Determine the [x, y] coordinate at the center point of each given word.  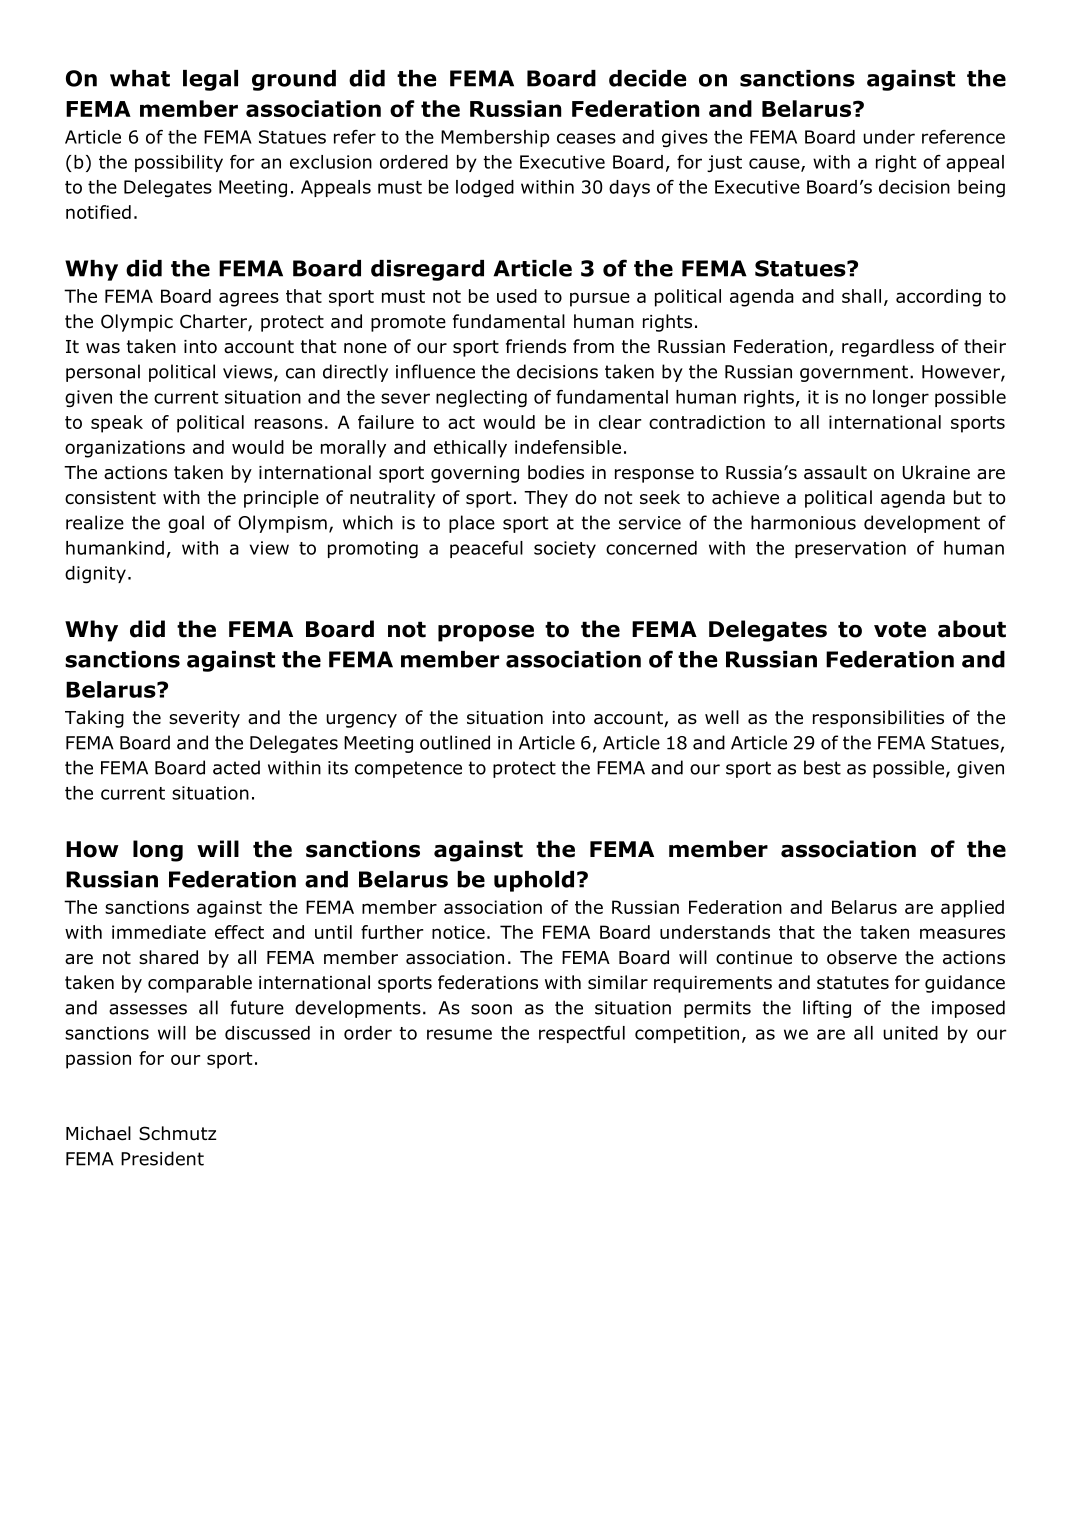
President [162, 1158]
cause [775, 164]
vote [900, 629]
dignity [95, 574]
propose [486, 633]
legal [210, 80]
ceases [586, 138]
